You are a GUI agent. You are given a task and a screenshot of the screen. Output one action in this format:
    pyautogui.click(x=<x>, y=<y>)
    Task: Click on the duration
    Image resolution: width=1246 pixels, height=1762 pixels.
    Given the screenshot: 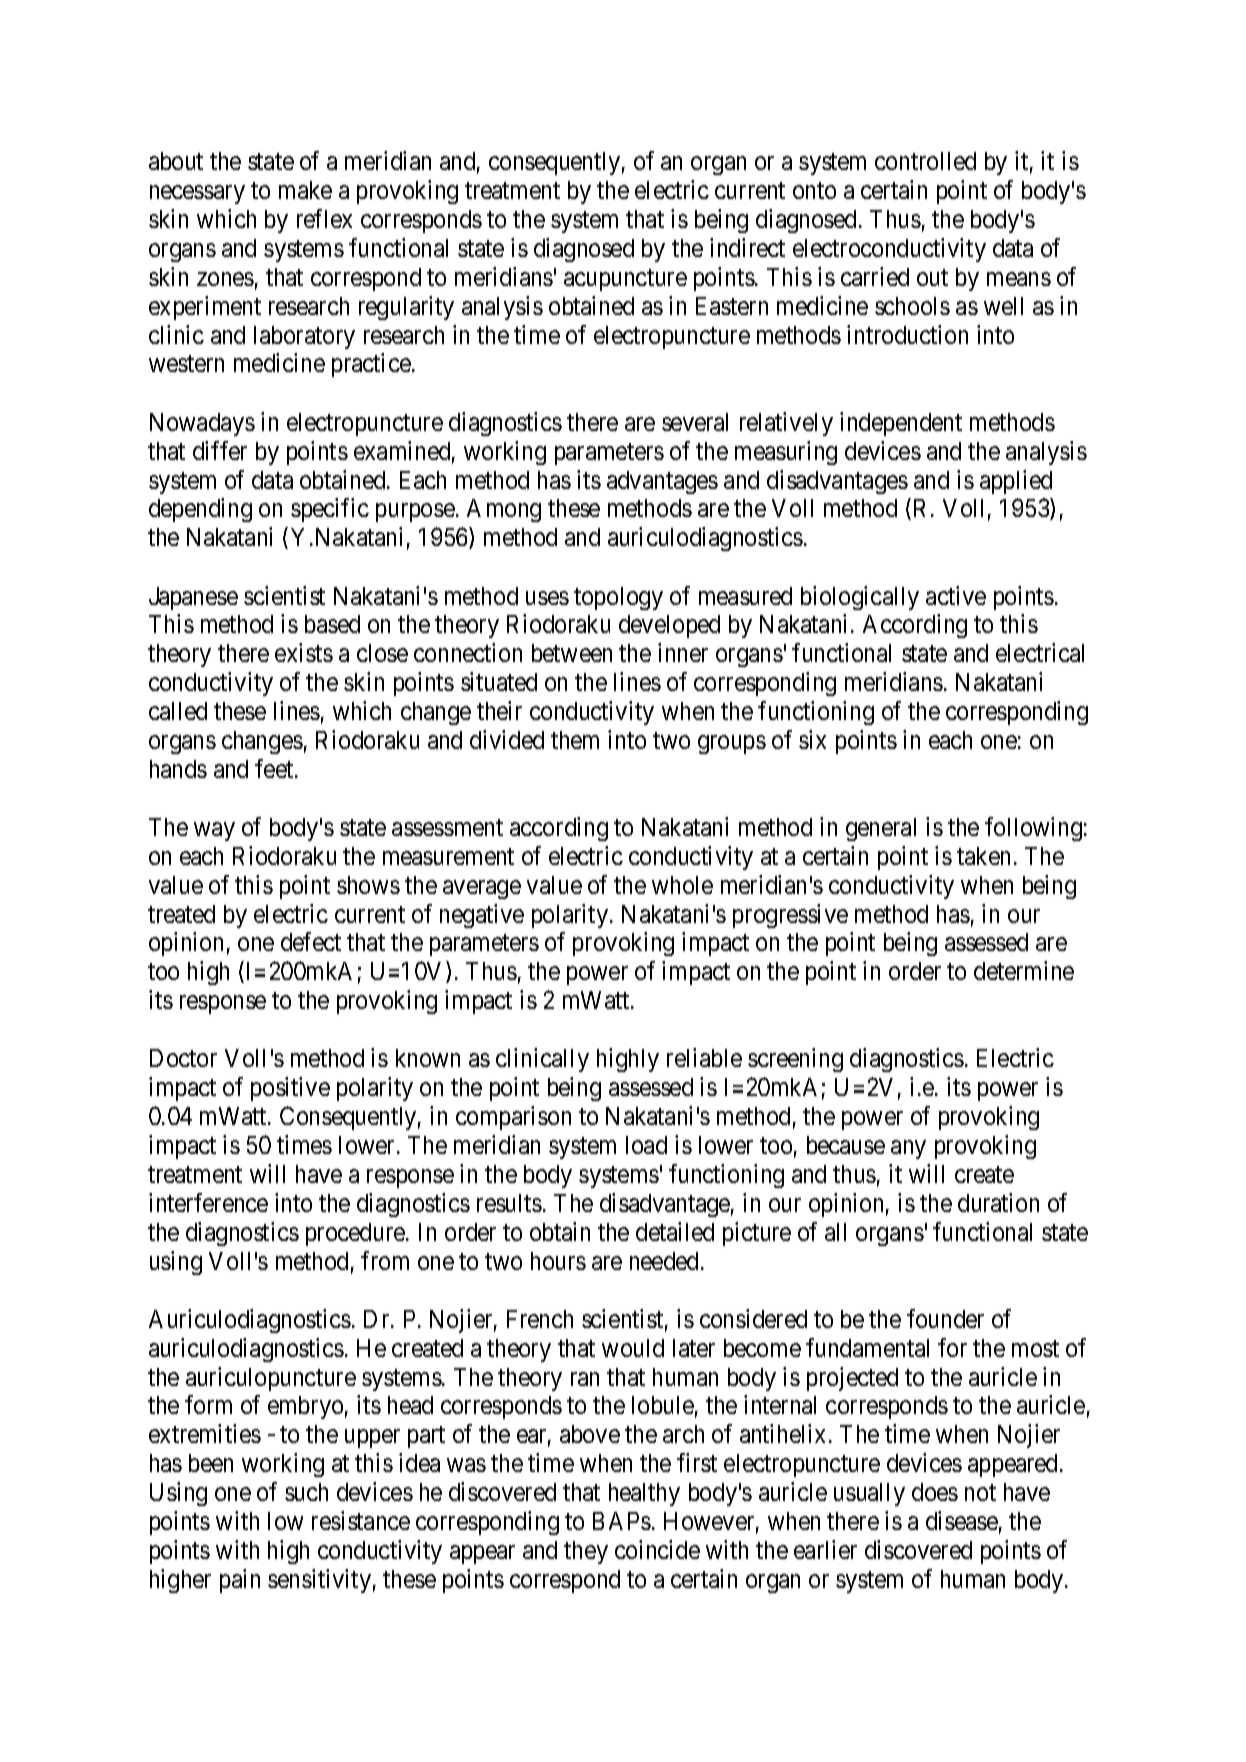 What is the action you would take?
    pyautogui.click(x=998, y=1202)
